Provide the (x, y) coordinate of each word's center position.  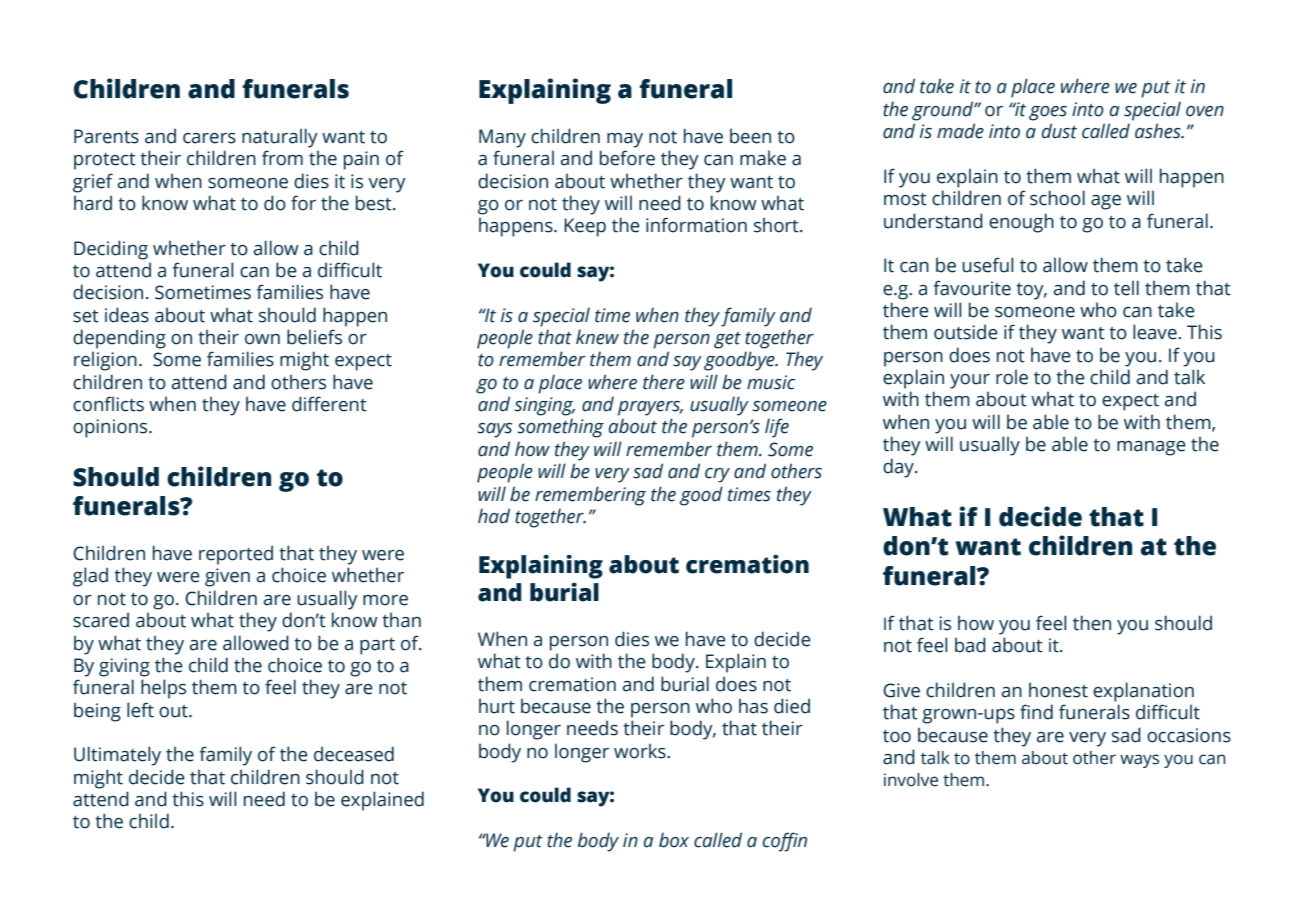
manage (1151, 448)
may (625, 140)
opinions (111, 428)
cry (717, 475)
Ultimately (117, 756)
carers (209, 138)
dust (1059, 131)
